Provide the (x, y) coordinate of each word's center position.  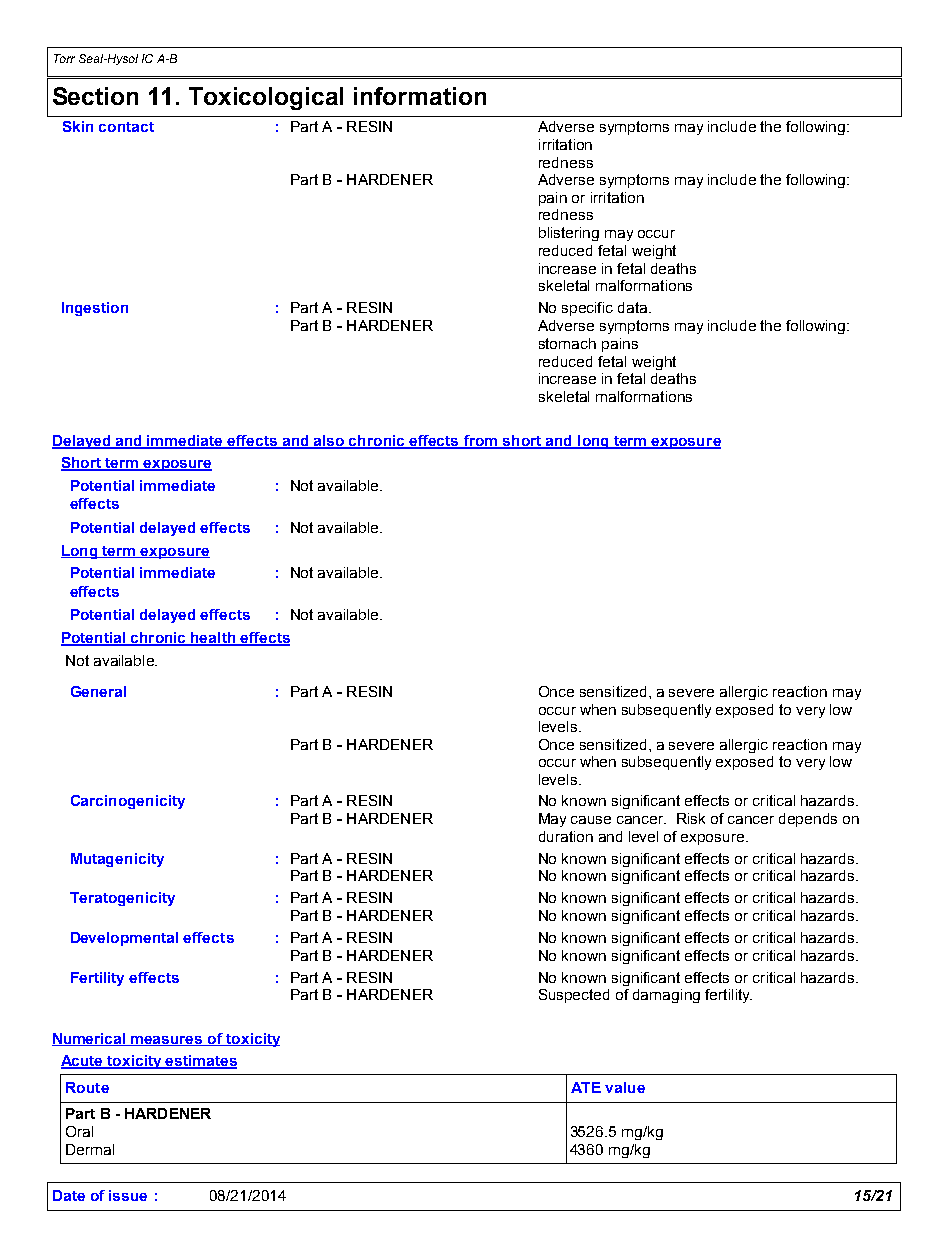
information (420, 96)
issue (128, 1195)
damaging (666, 996)
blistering (569, 234)
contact (126, 127)
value (625, 1087)
